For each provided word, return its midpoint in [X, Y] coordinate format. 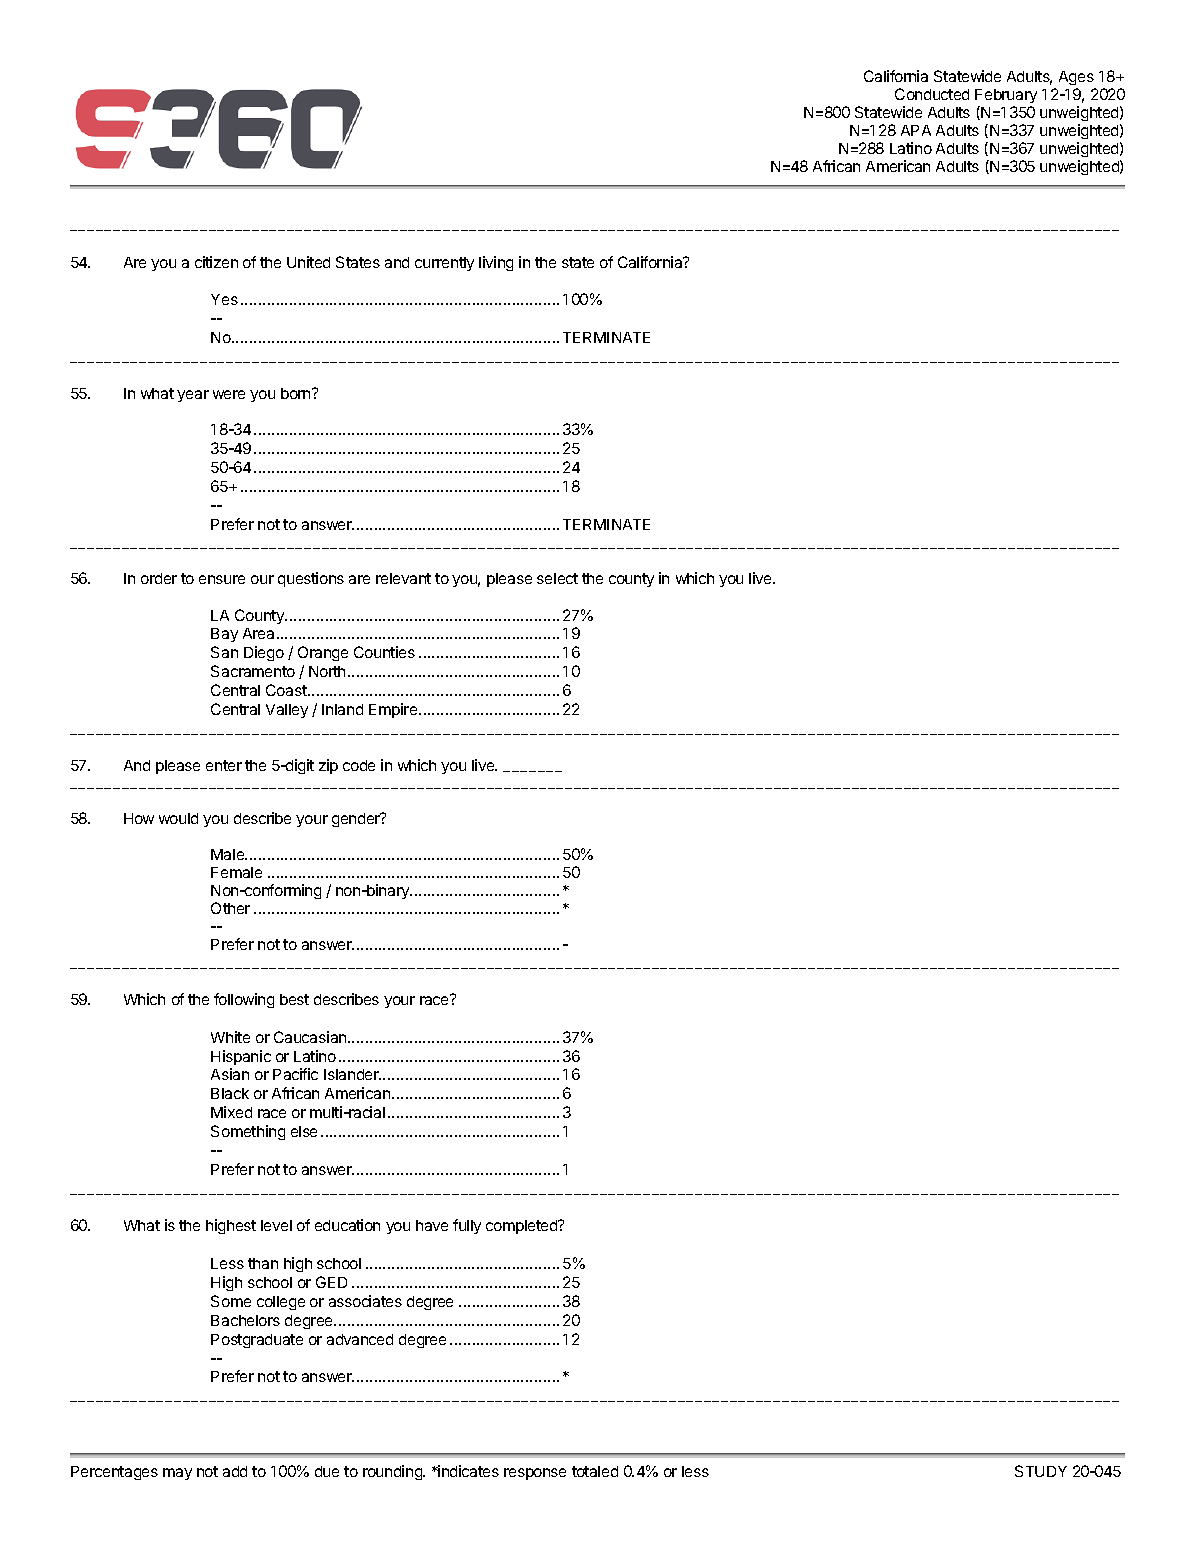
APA [916, 130]
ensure [222, 579]
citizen [216, 262]
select [557, 578]
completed [522, 1227]
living [496, 263]
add [235, 1471]
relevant [403, 578]
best [294, 999]
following [244, 1000]
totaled [595, 1471]
